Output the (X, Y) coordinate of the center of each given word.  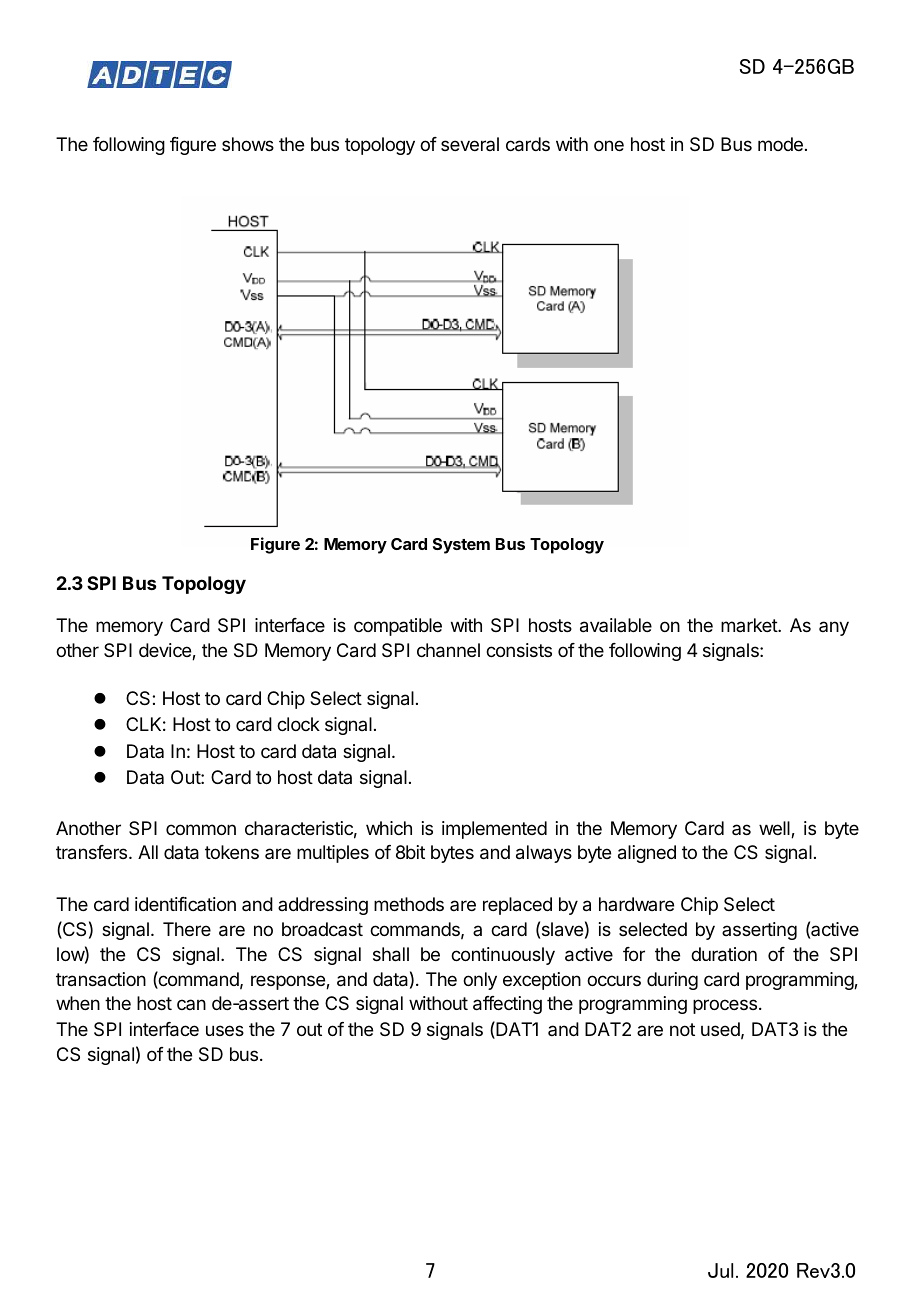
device (166, 651)
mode (780, 144)
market (750, 625)
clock (298, 724)
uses (225, 1030)
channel (448, 650)
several (470, 144)
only (480, 981)
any (834, 628)
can (191, 1004)
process (725, 1006)
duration (724, 954)
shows (248, 144)
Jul (720, 1270)
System (461, 546)
